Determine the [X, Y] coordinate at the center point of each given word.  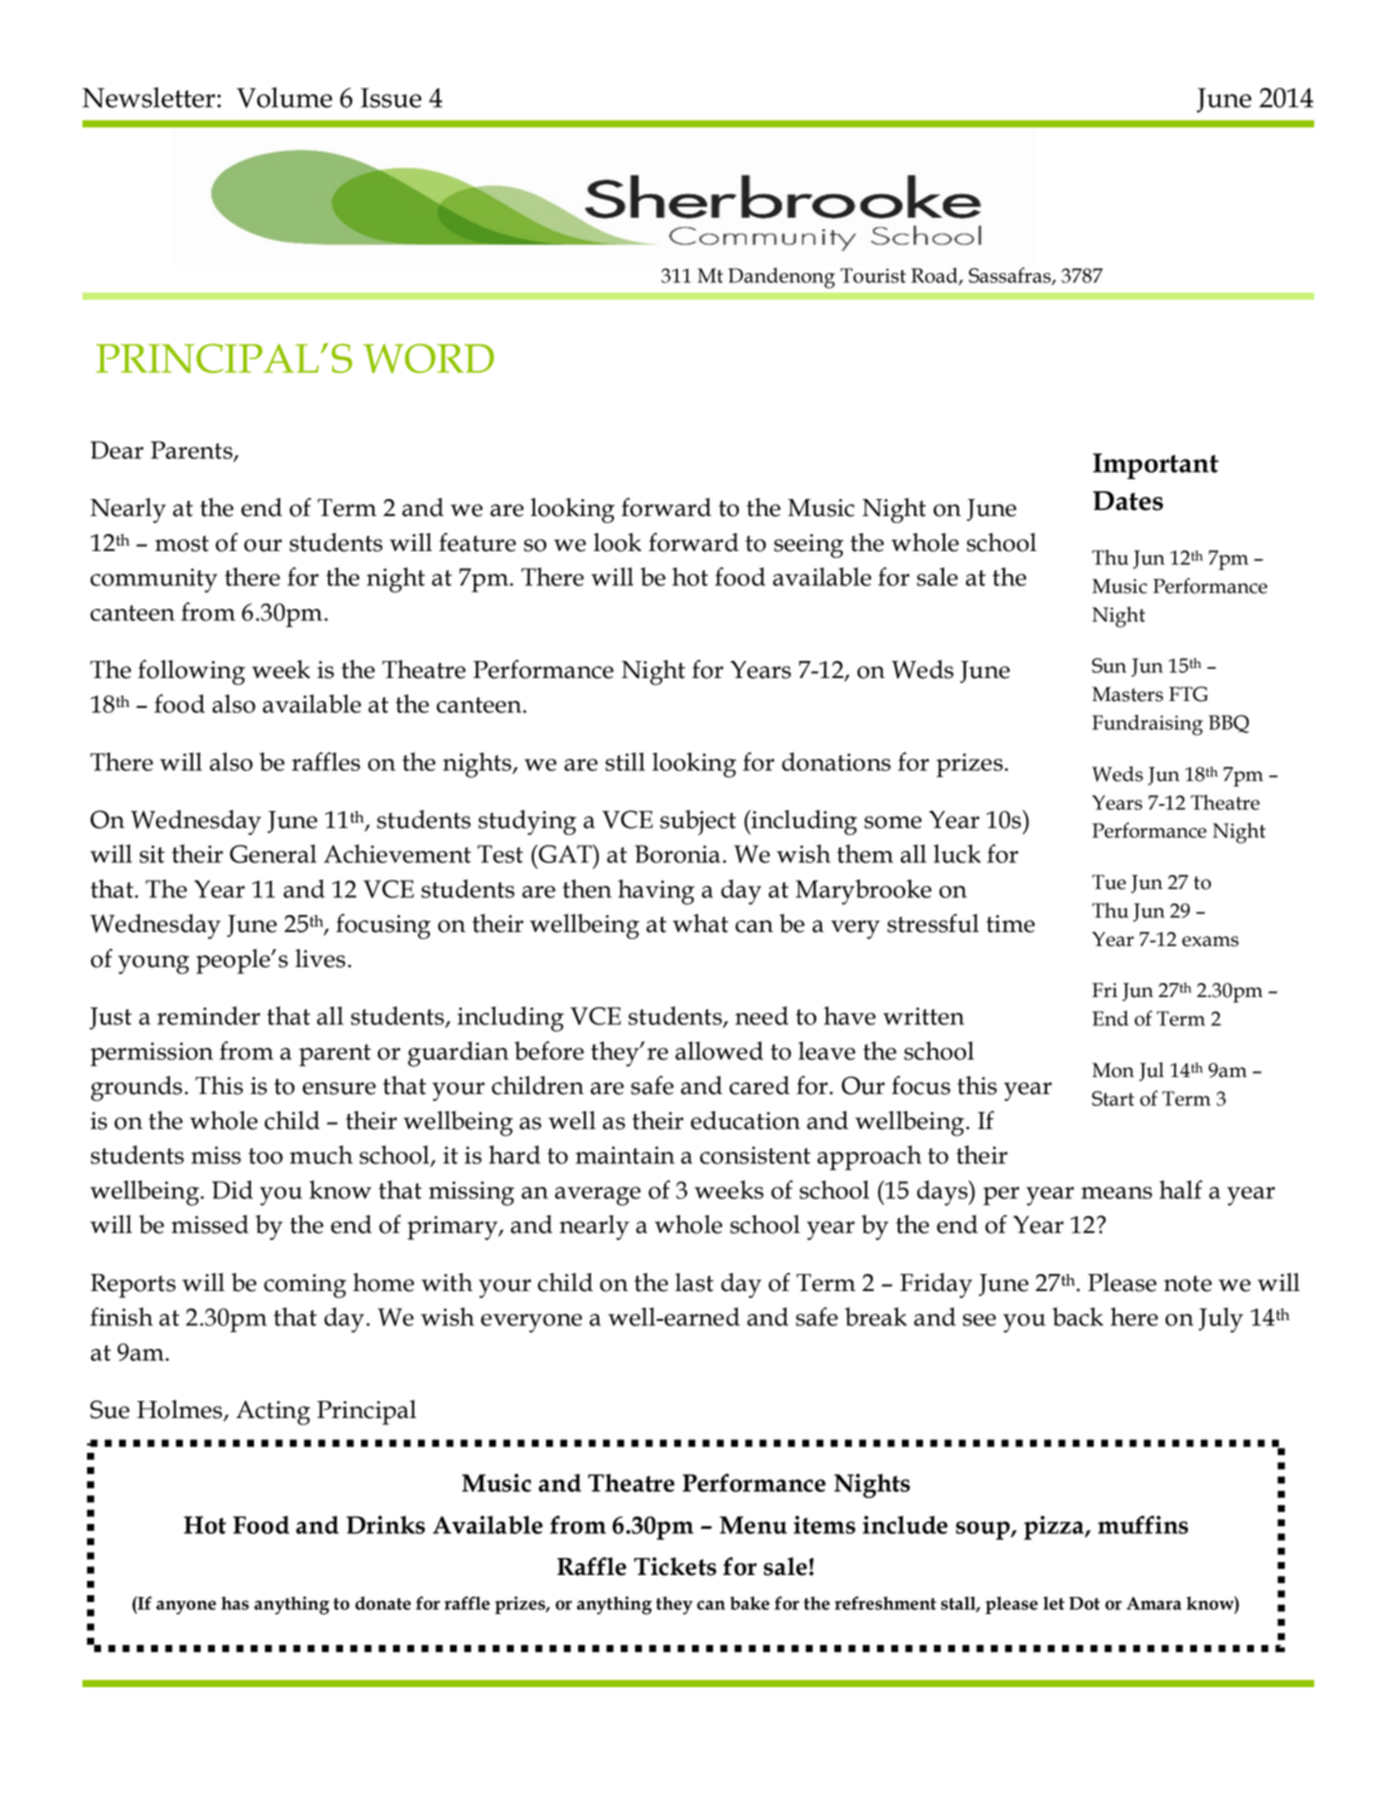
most [182, 544]
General [273, 853]
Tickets [675, 1566]
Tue [1109, 882]
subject [698, 822]
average [598, 1196]
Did [232, 1189]
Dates [1128, 501]
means [1116, 1193]
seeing [809, 546]
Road [935, 276]
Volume [284, 97]
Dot [1084, 1603]
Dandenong [781, 278]
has [235, 1603]
